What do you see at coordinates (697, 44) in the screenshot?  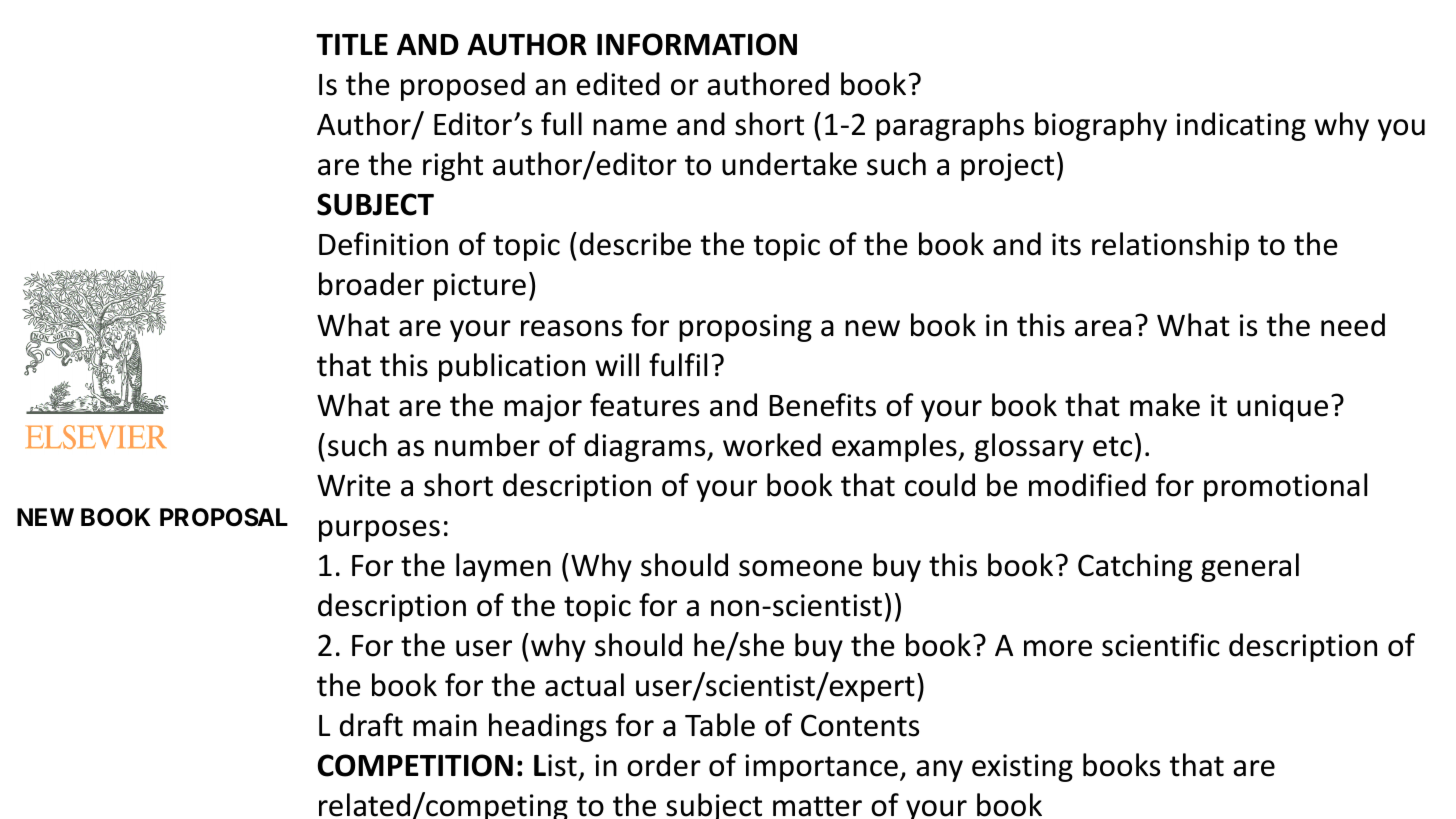 I see `INFORMATION` at bounding box center [697, 44].
